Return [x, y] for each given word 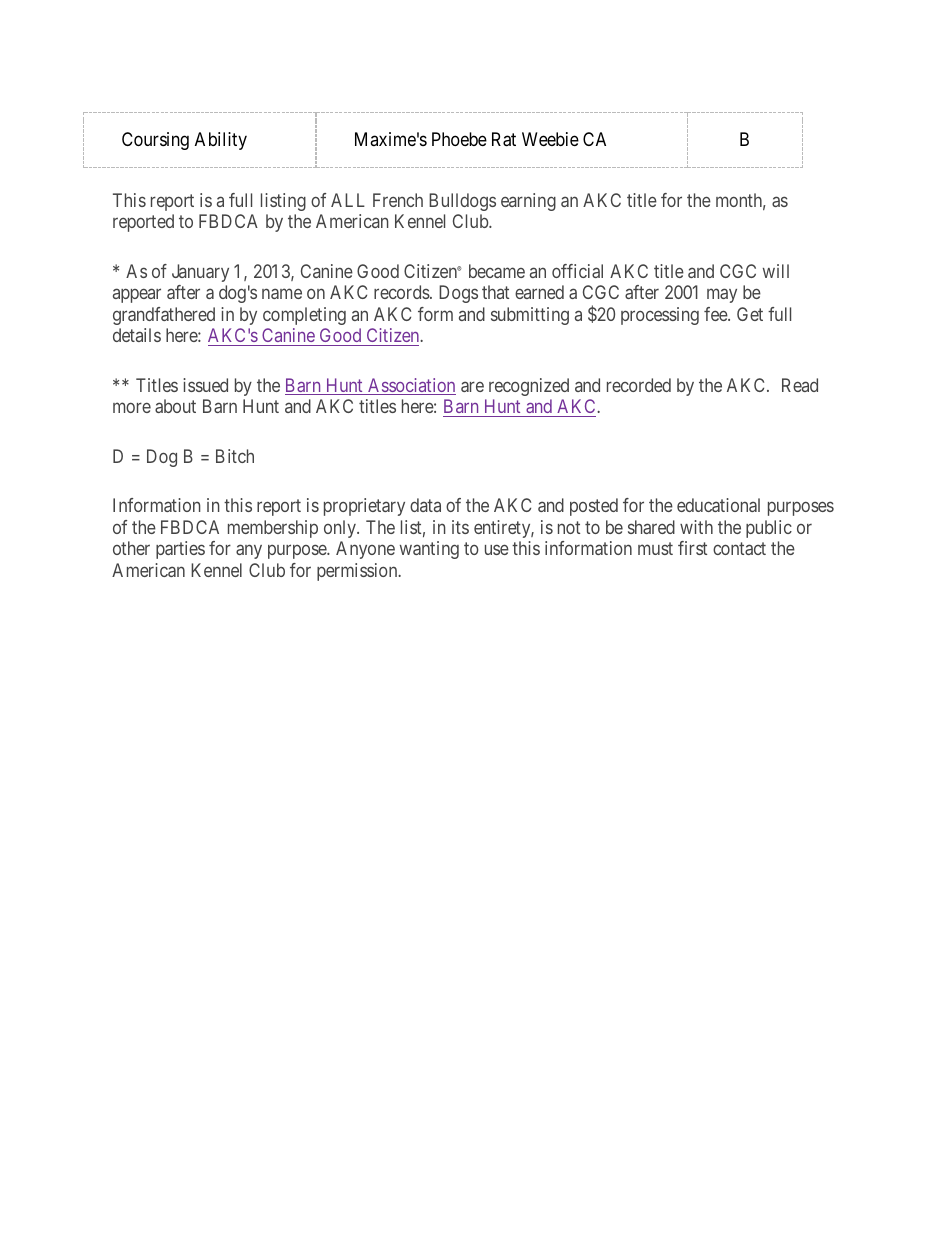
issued [205, 385]
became [497, 271]
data [425, 505]
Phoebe [459, 139]
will [776, 271]
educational [718, 505]
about [175, 406]
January [200, 273]
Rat [504, 139]
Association [411, 386]
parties [180, 550]
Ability [221, 141]
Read [800, 385]
